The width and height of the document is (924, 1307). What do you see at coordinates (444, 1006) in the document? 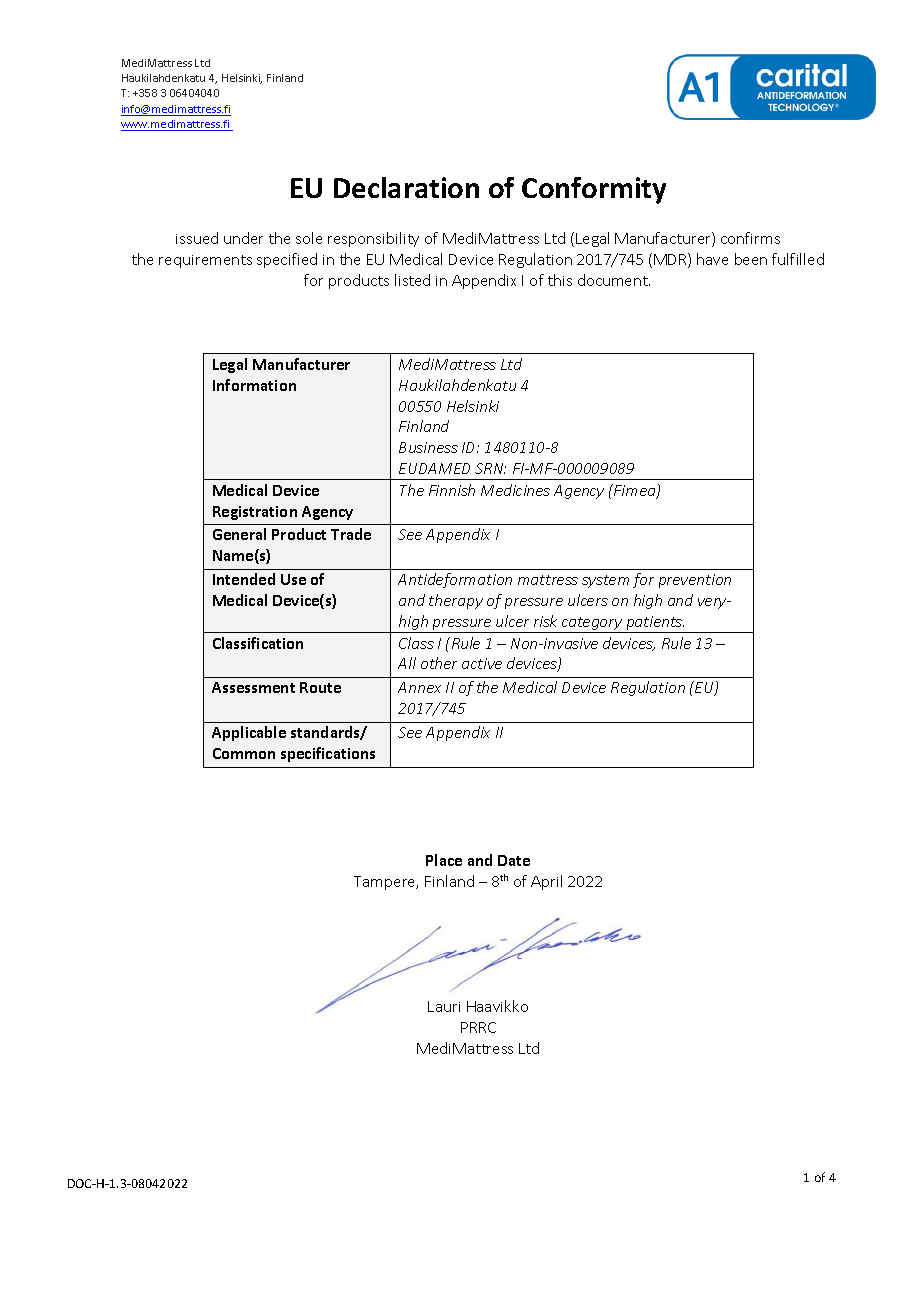
I see `Lauri` at bounding box center [444, 1006].
